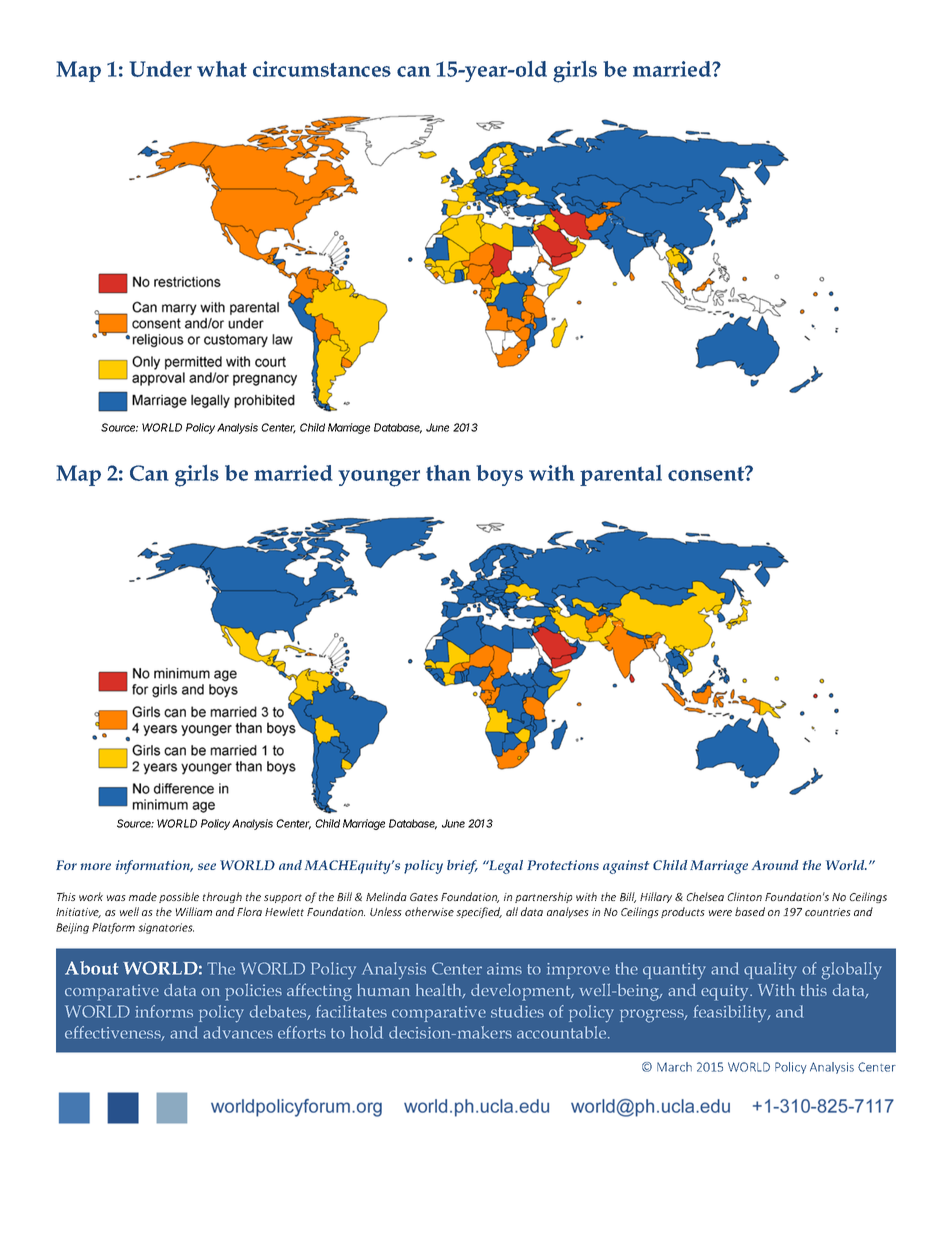 The image size is (952, 1233). I want to click on Under, so click(160, 69).
